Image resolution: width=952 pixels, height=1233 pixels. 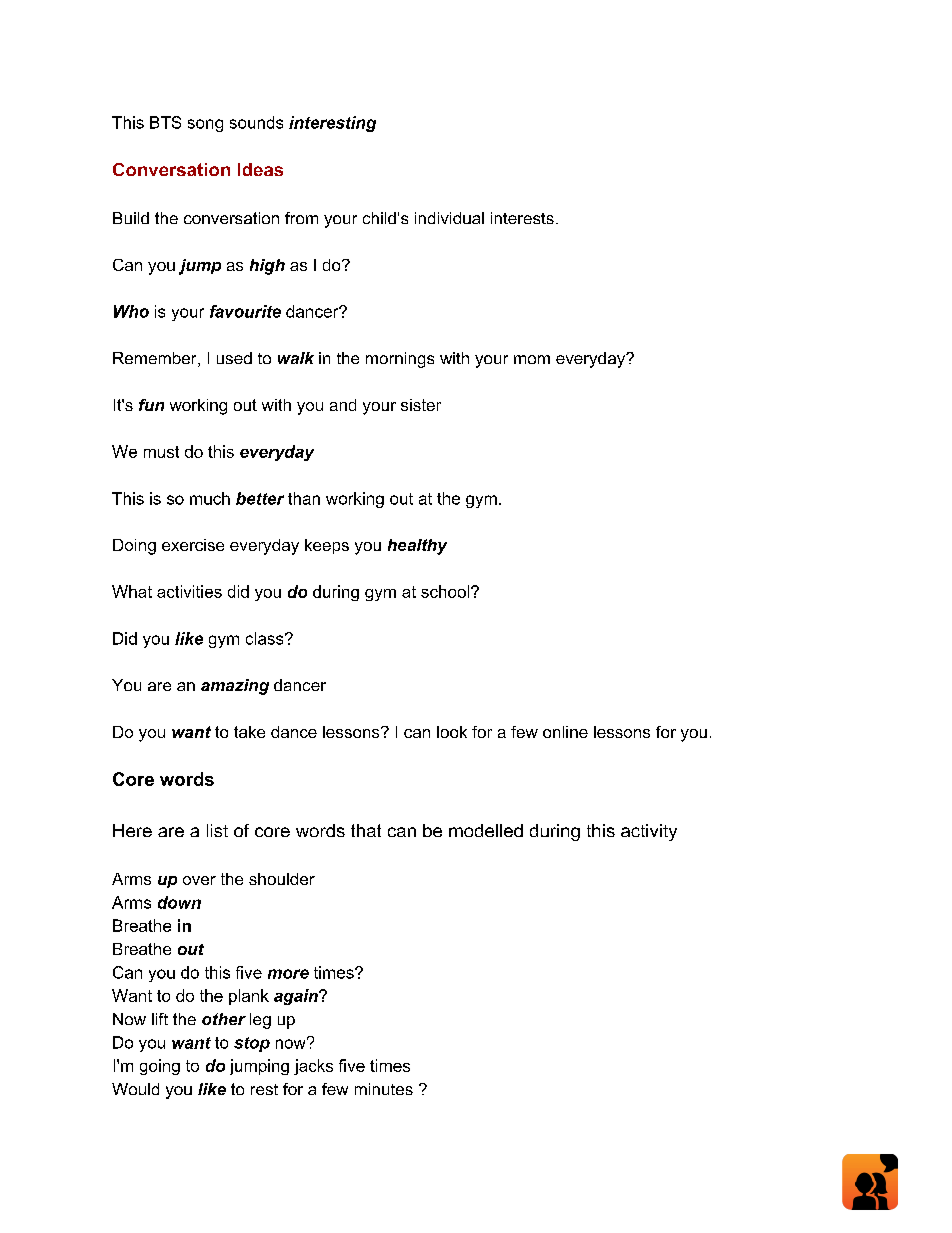 What do you see at coordinates (649, 832) in the page?
I see `activity` at bounding box center [649, 832].
